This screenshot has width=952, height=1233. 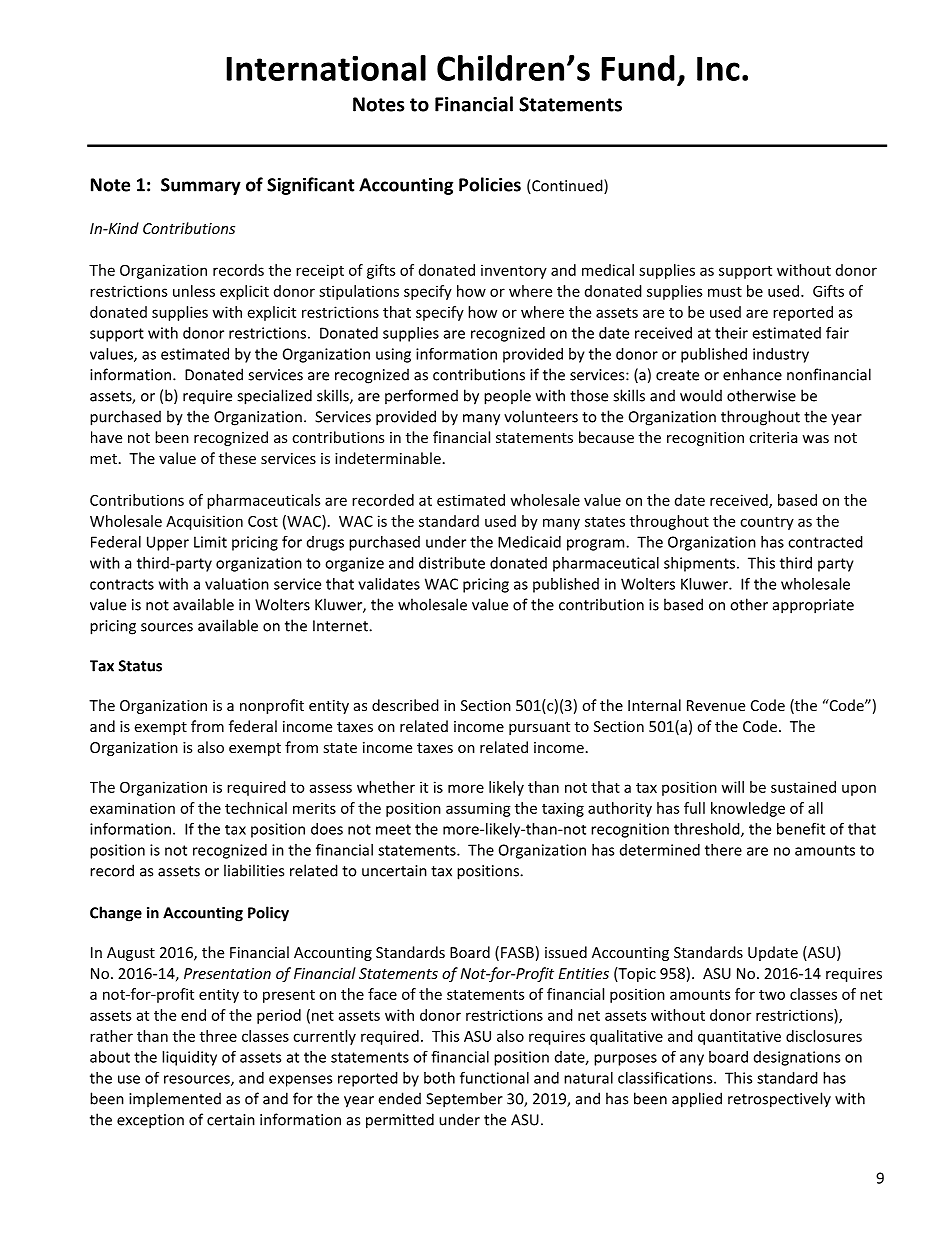 What do you see at coordinates (237, 584) in the screenshot?
I see `valuation` at bounding box center [237, 584].
